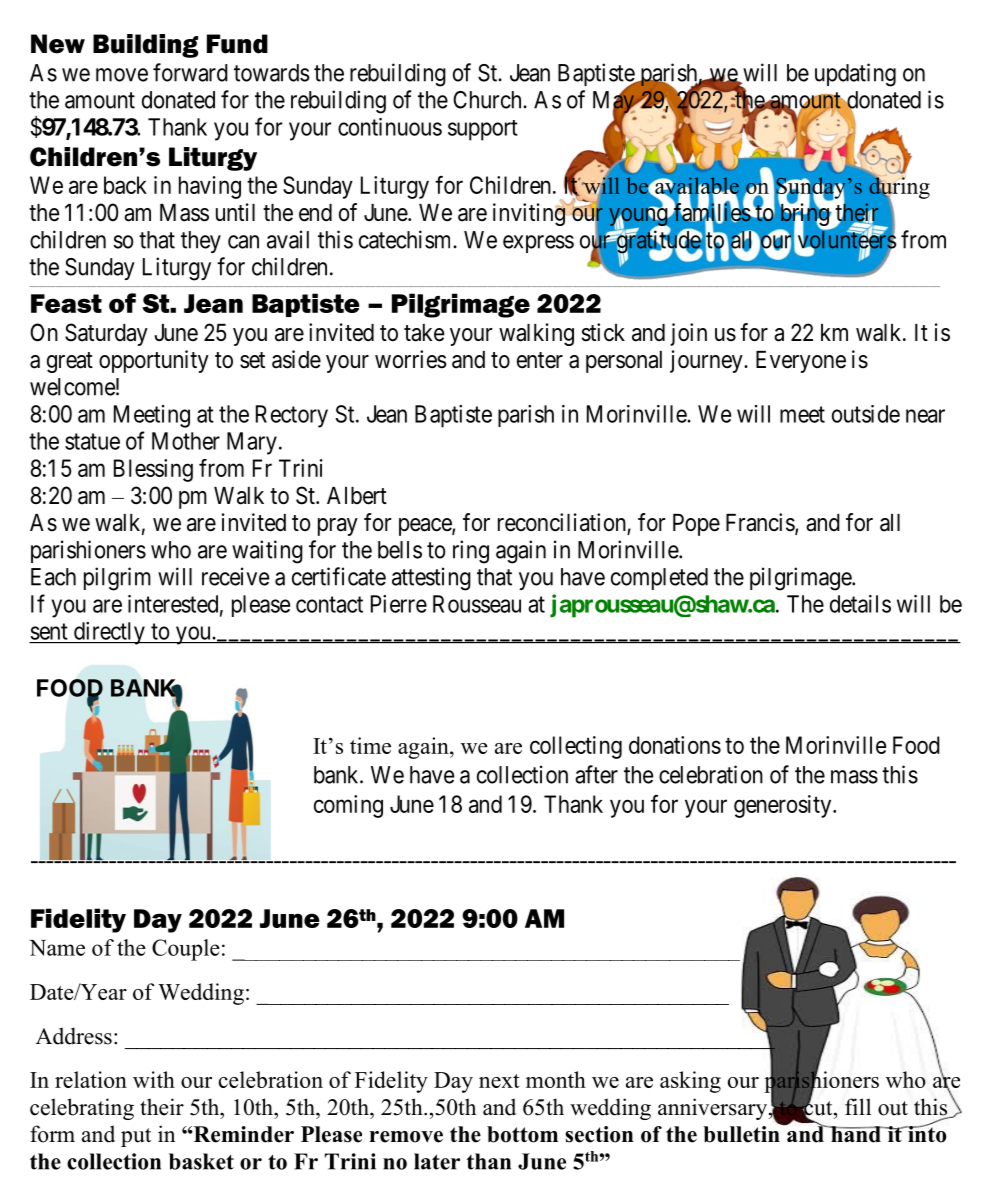  Describe the element at coordinates (186, 441) in the page. I see `Mother` at that location.
